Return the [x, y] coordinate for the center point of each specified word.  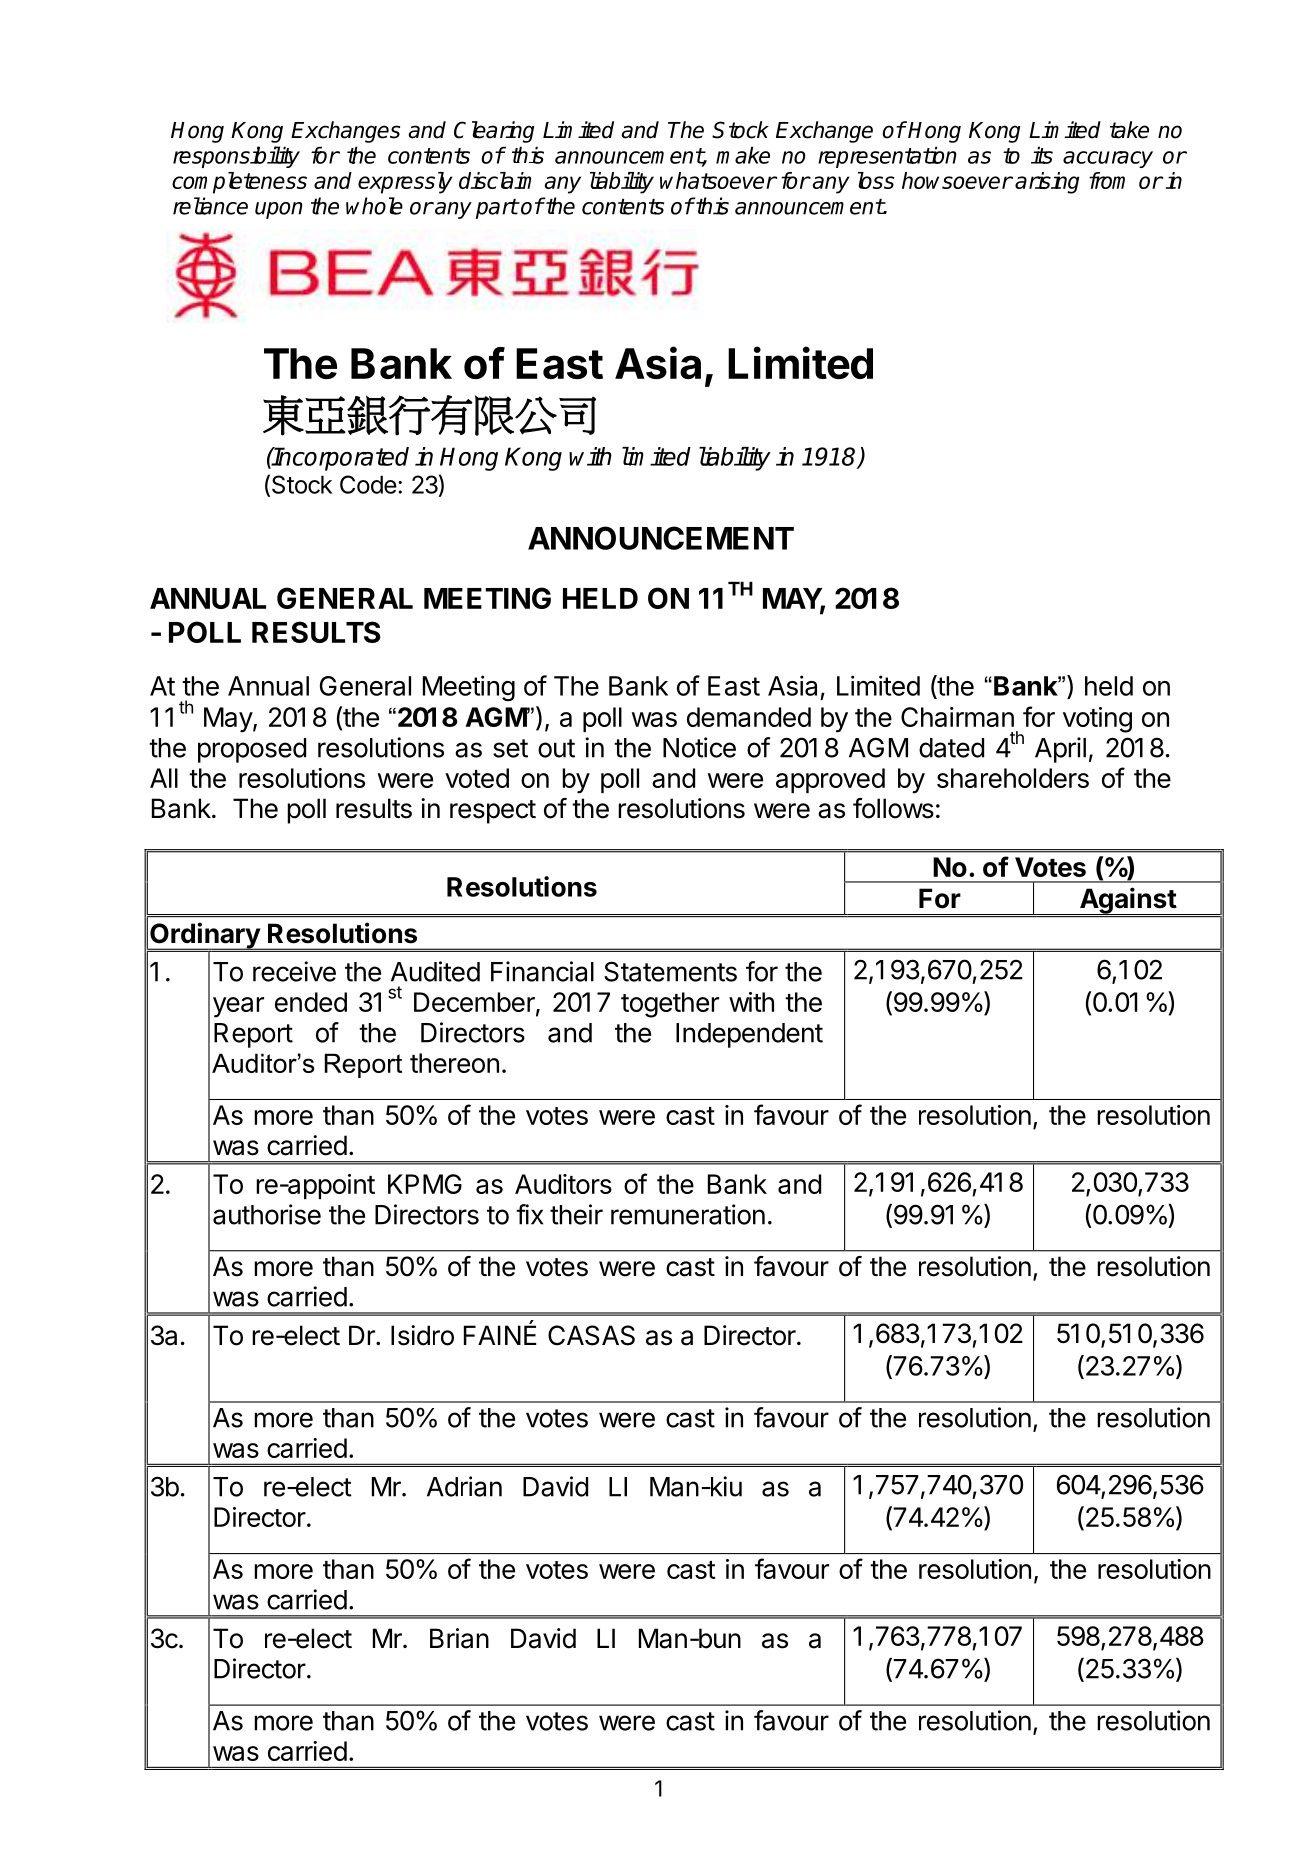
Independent [749, 1035]
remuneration [688, 1214]
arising [1047, 183]
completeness [239, 183]
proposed [252, 750]
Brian [459, 1638]
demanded [749, 717]
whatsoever [718, 180]
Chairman [957, 717]
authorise [267, 1214]
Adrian [464, 1486]
